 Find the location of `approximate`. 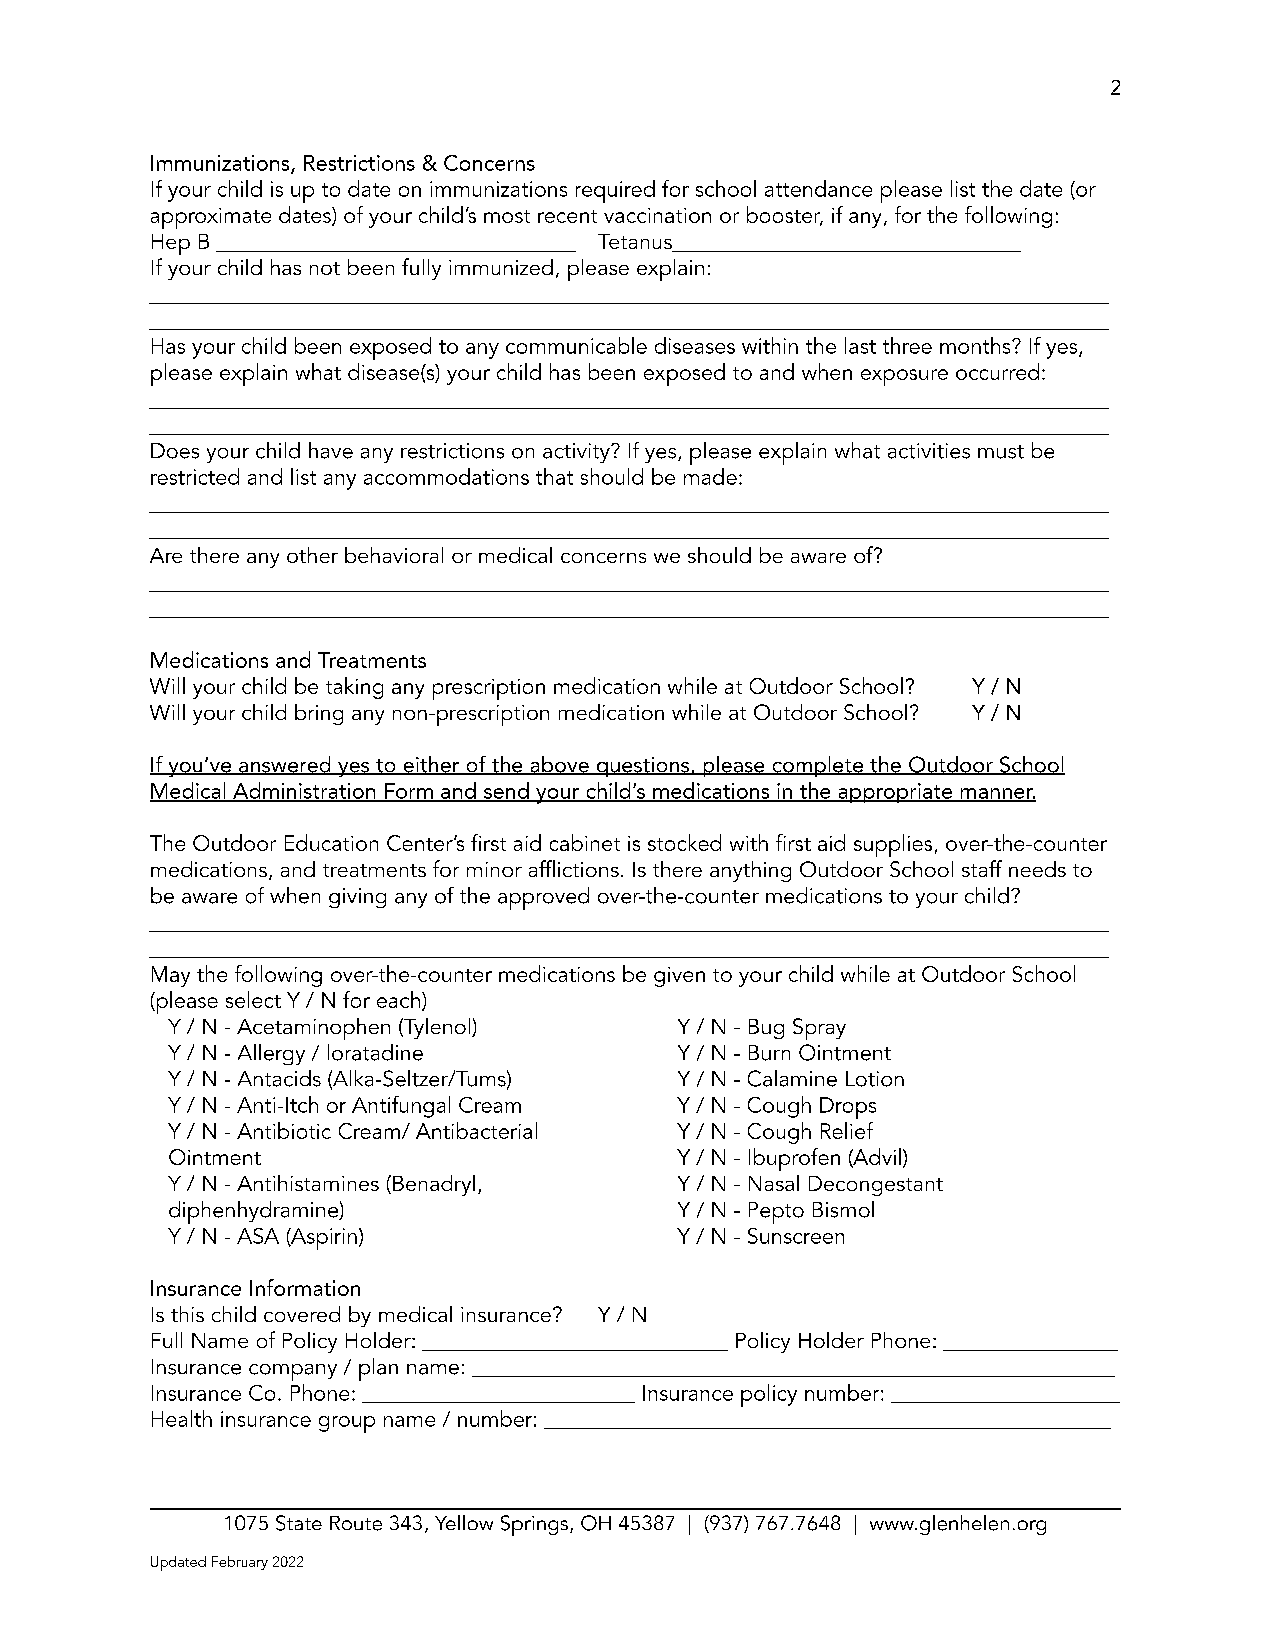

approximate is located at coordinates (211, 218).
